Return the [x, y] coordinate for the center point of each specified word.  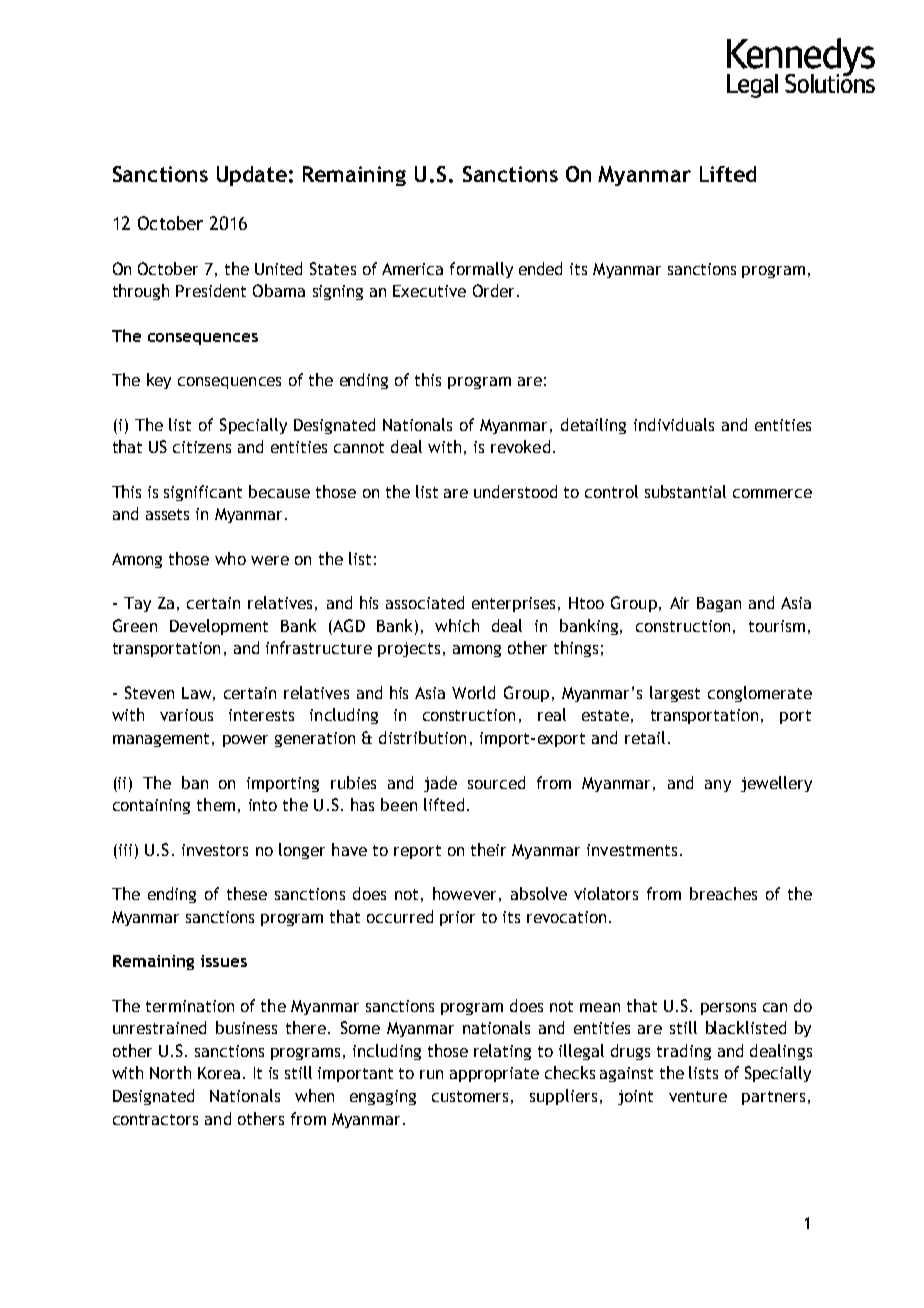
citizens [202, 447]
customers [470, 1096]
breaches [723, 893]
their [488, 849]
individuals [674, 424]
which [457, 625]
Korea [219, 1073]
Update [252, 176]
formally [481, 270]
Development [219, 627]
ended [540, 268]
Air [679, 603]
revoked [520, 446]
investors [215, 850]
